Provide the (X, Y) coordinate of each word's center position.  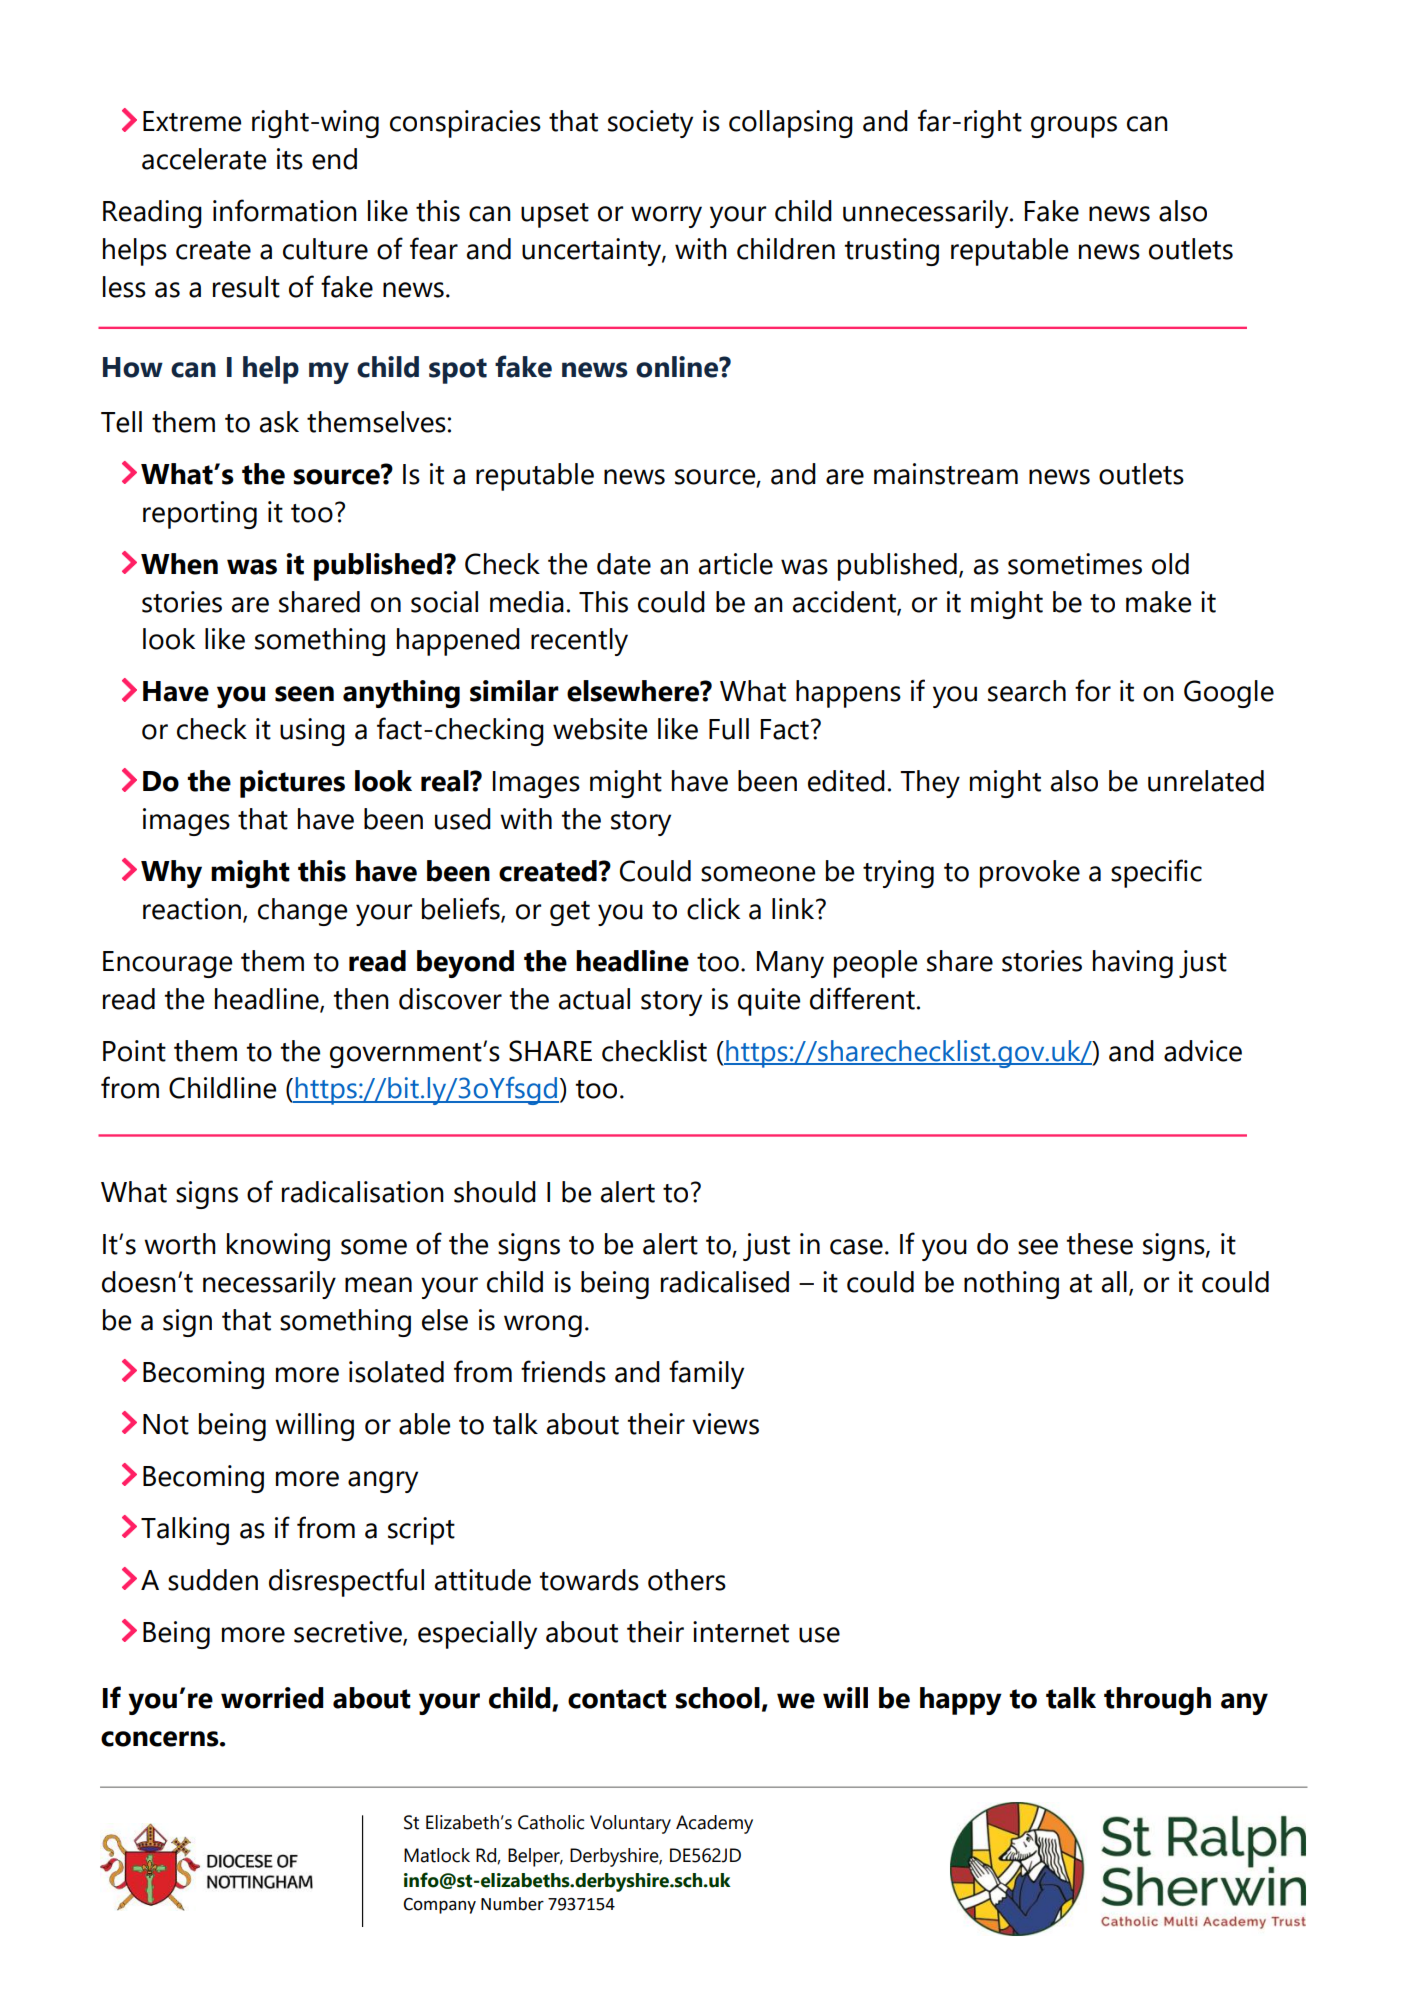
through (1157, 1701)
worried (272, 1698)
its (290, 159)
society (650, 124)
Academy (714, 1824)
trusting (892, 252)
